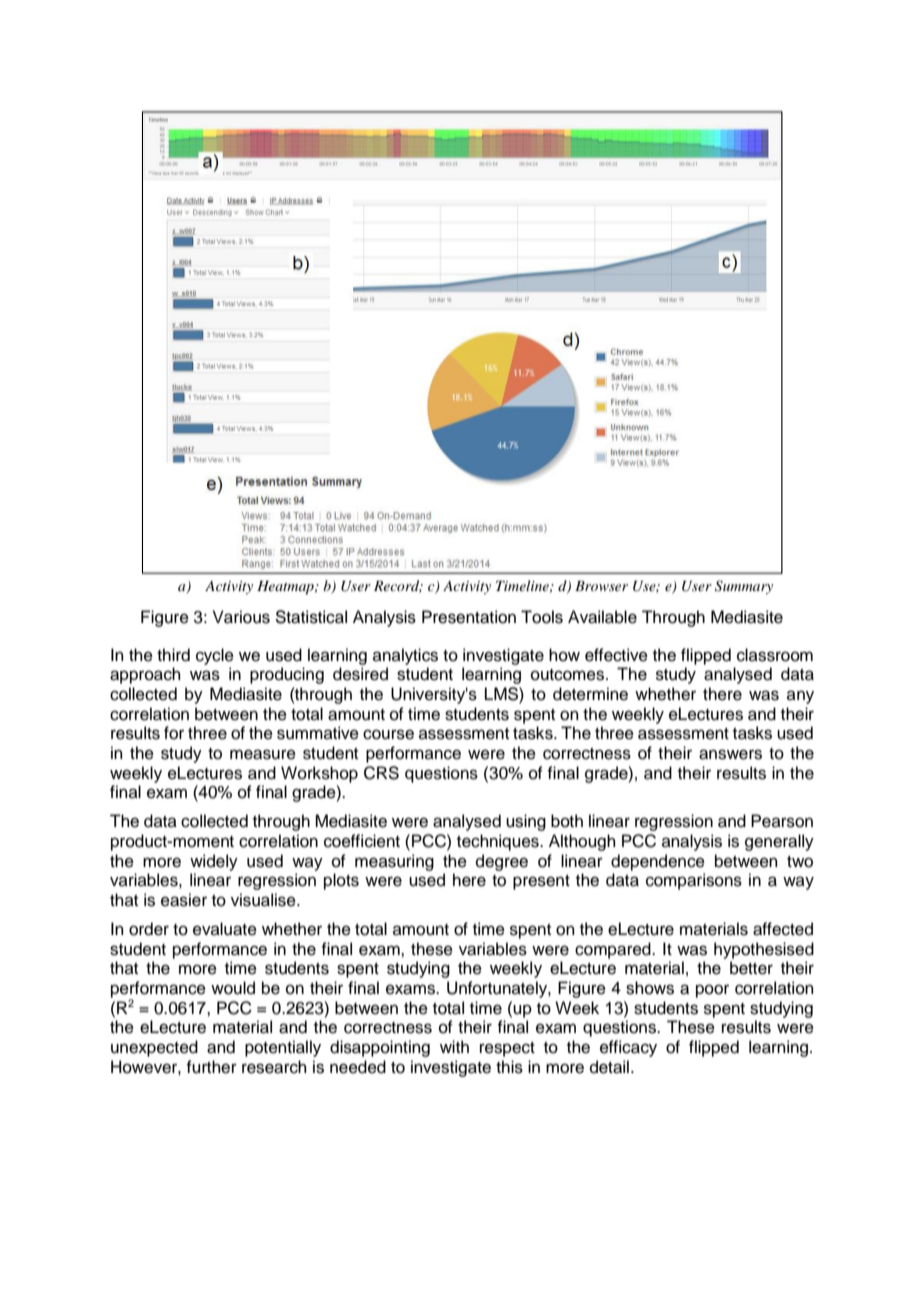 This image has height=1308, width=924. I want to click on with, so click(454, 1046).
